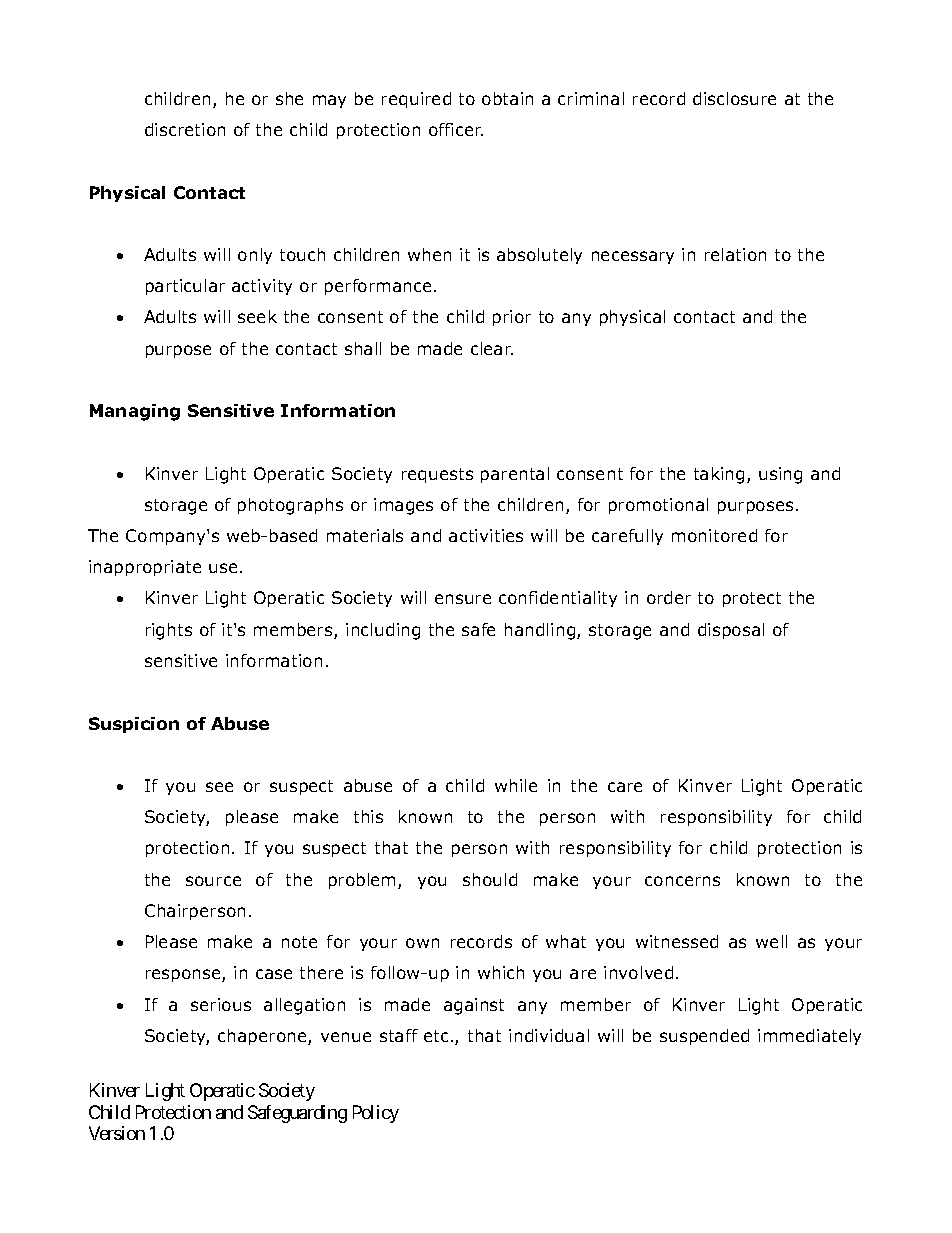  Describe the element at coordinates (117, 1133) in the screenshot. I see `Version` at that location.
